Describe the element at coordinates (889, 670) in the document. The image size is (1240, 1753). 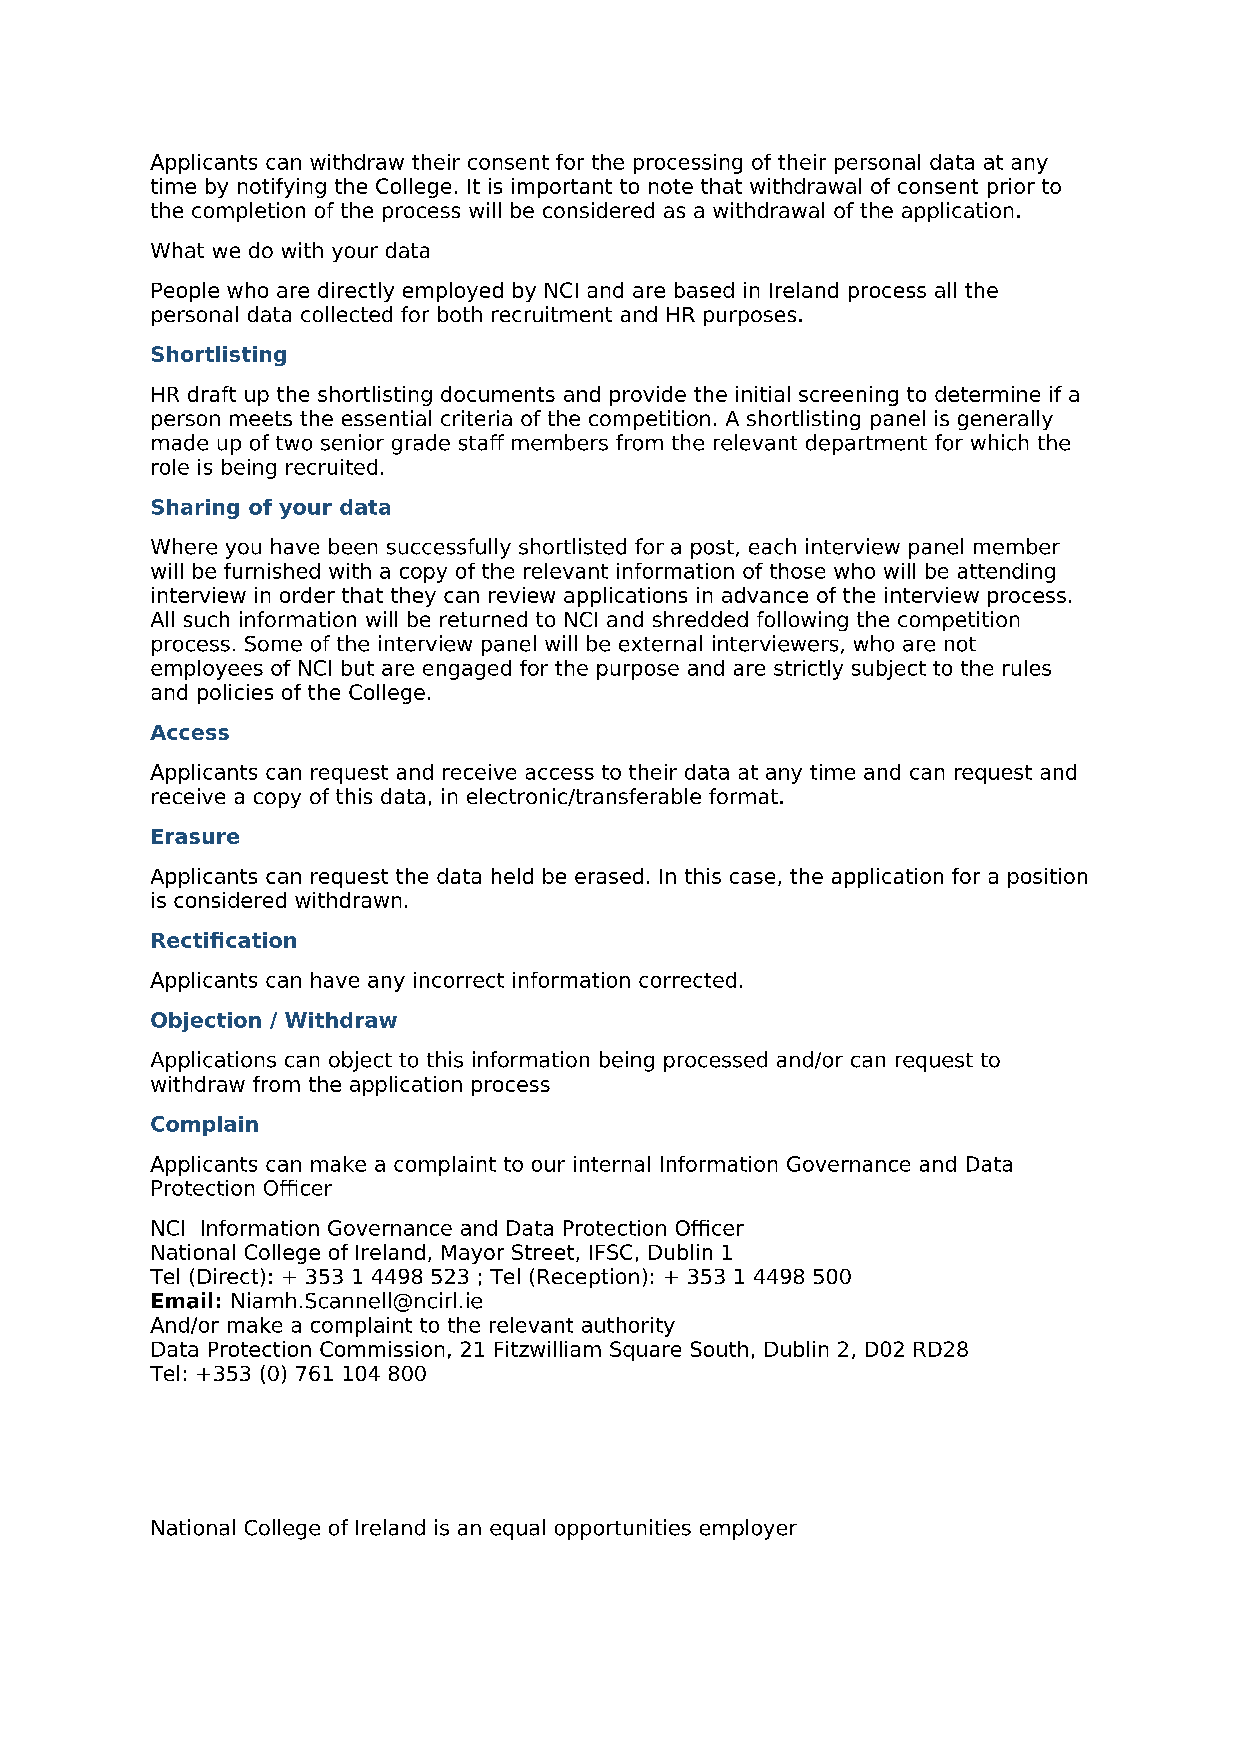
I see `subject` at that location.
